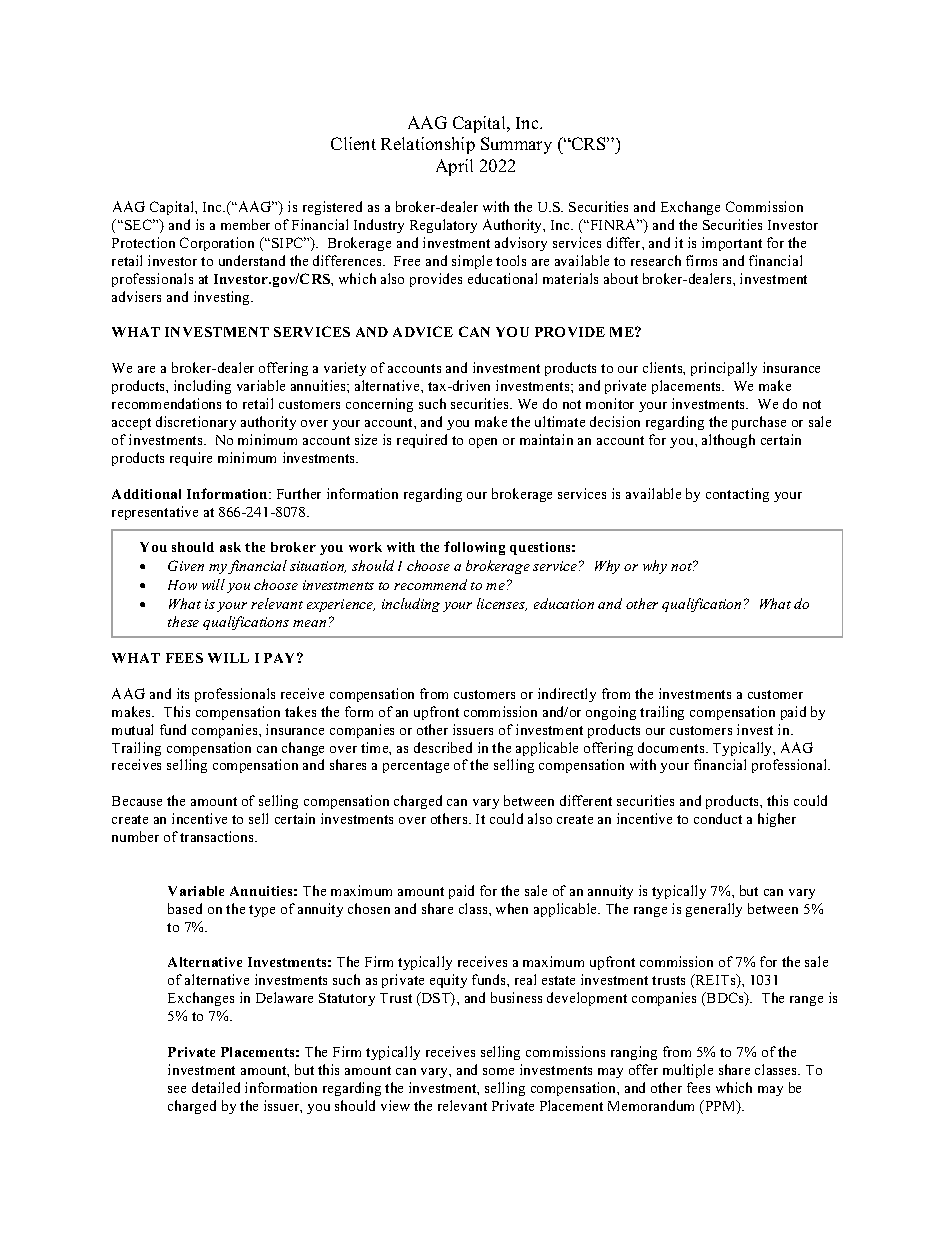  Describe the element at coordinates (454, 167) in the screenshot. I see `April` at that location.
